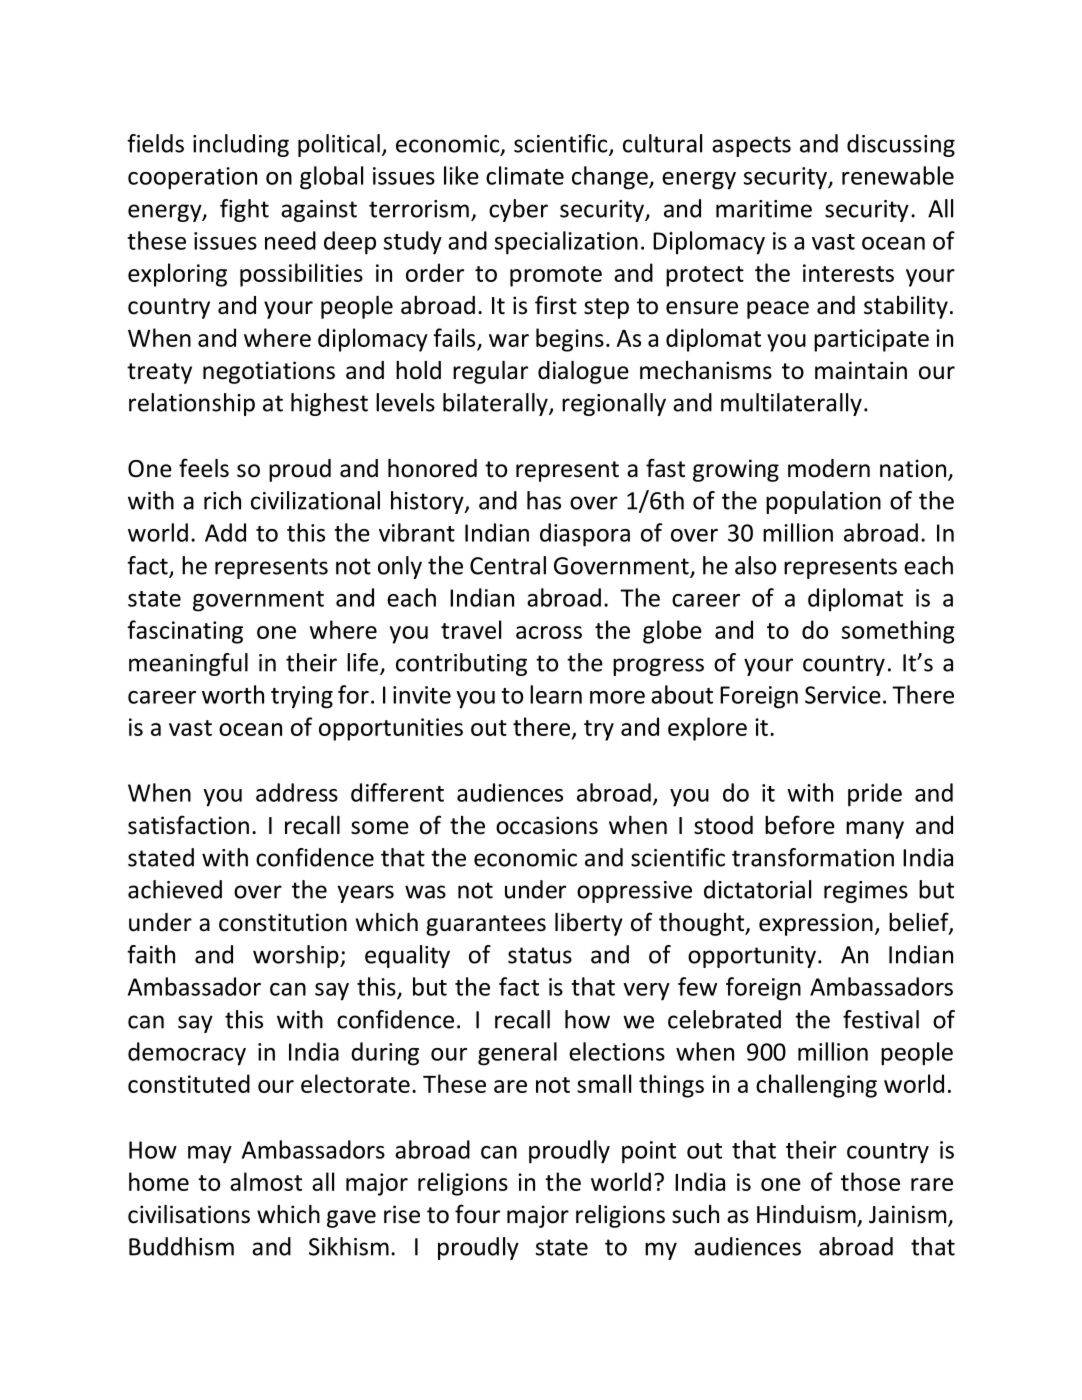 Image resolution: width=1082 pixels, height=1400 pixels. I want to click on four, so click(477, 1214).
